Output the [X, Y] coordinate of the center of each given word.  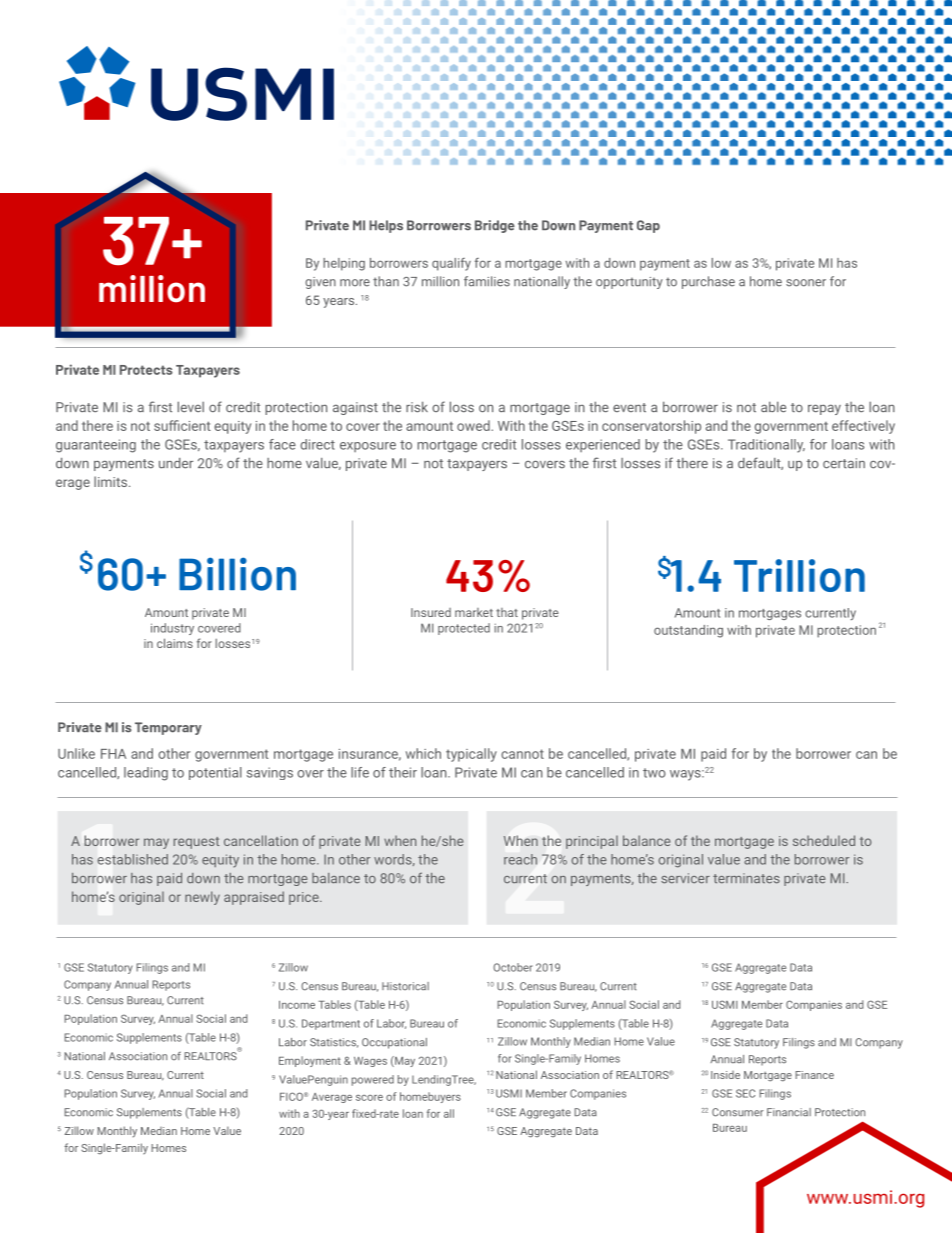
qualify [451, 264]
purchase [708, 282]
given [320, 283]
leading [146, 774]
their [403, 772]
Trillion [799, 575]
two [654, 773]
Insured [431, 612]
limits [112, 481]
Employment [310, 1061]
